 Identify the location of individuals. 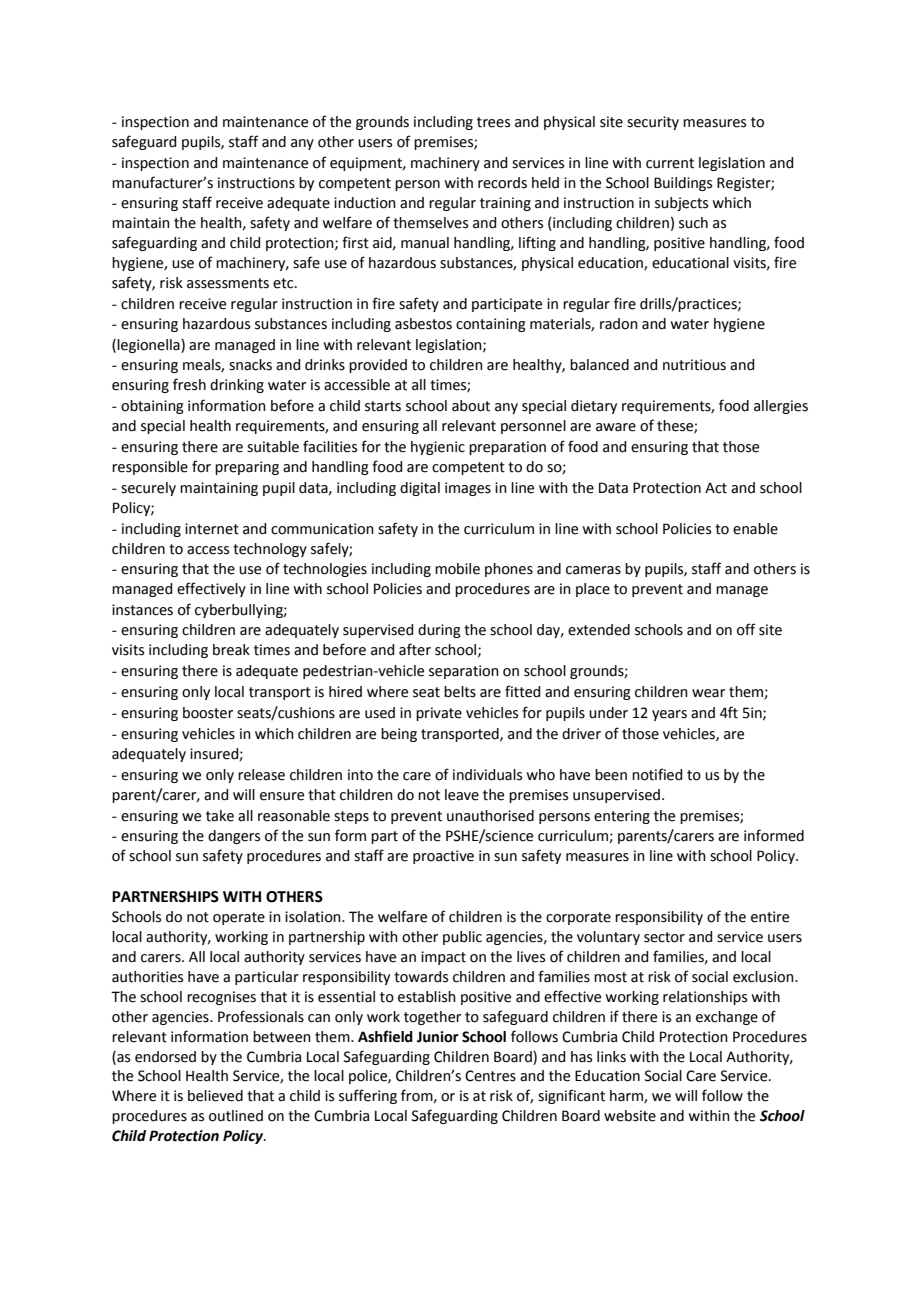
(487, 775).
